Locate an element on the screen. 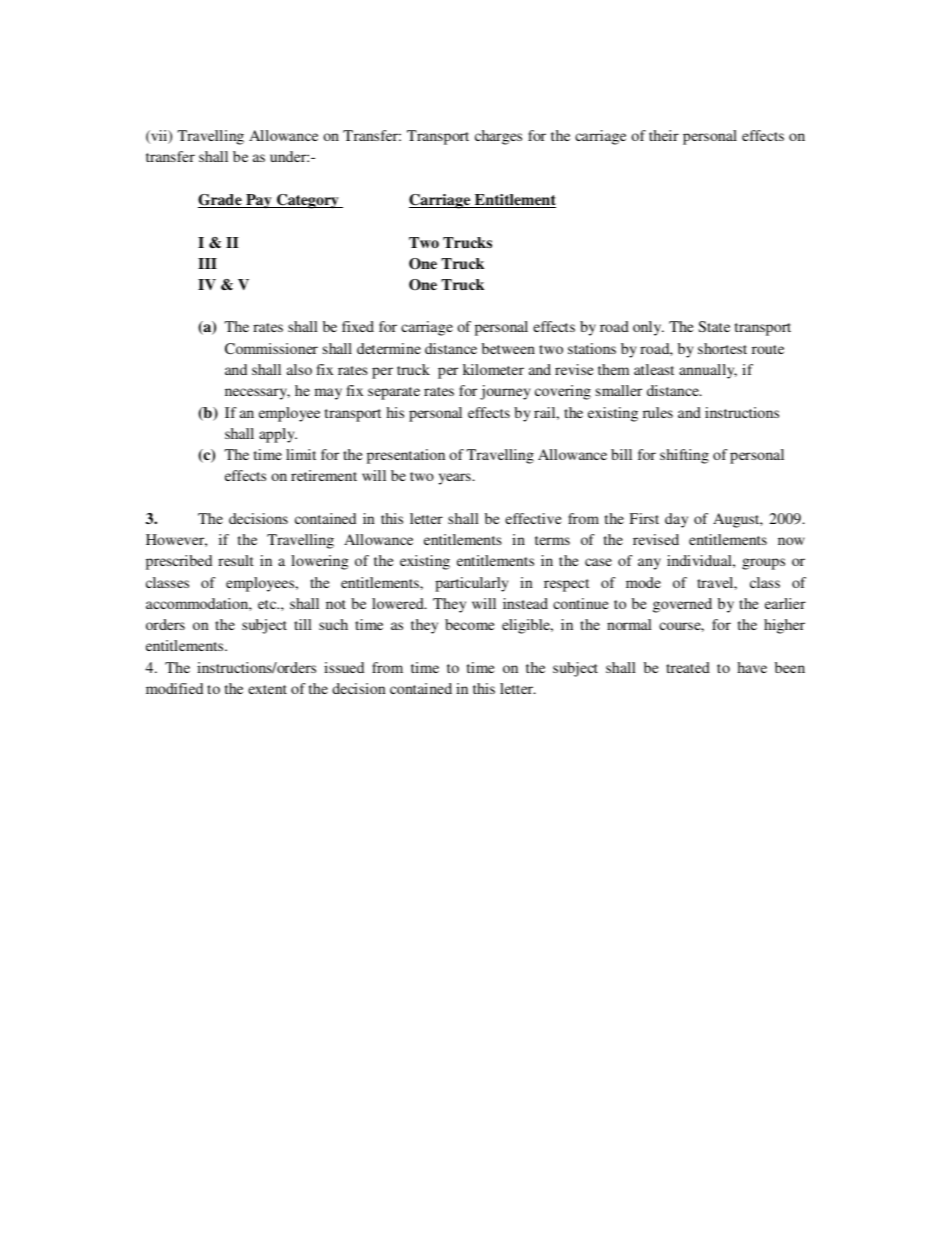  State is located at coordinates (714, 326).
